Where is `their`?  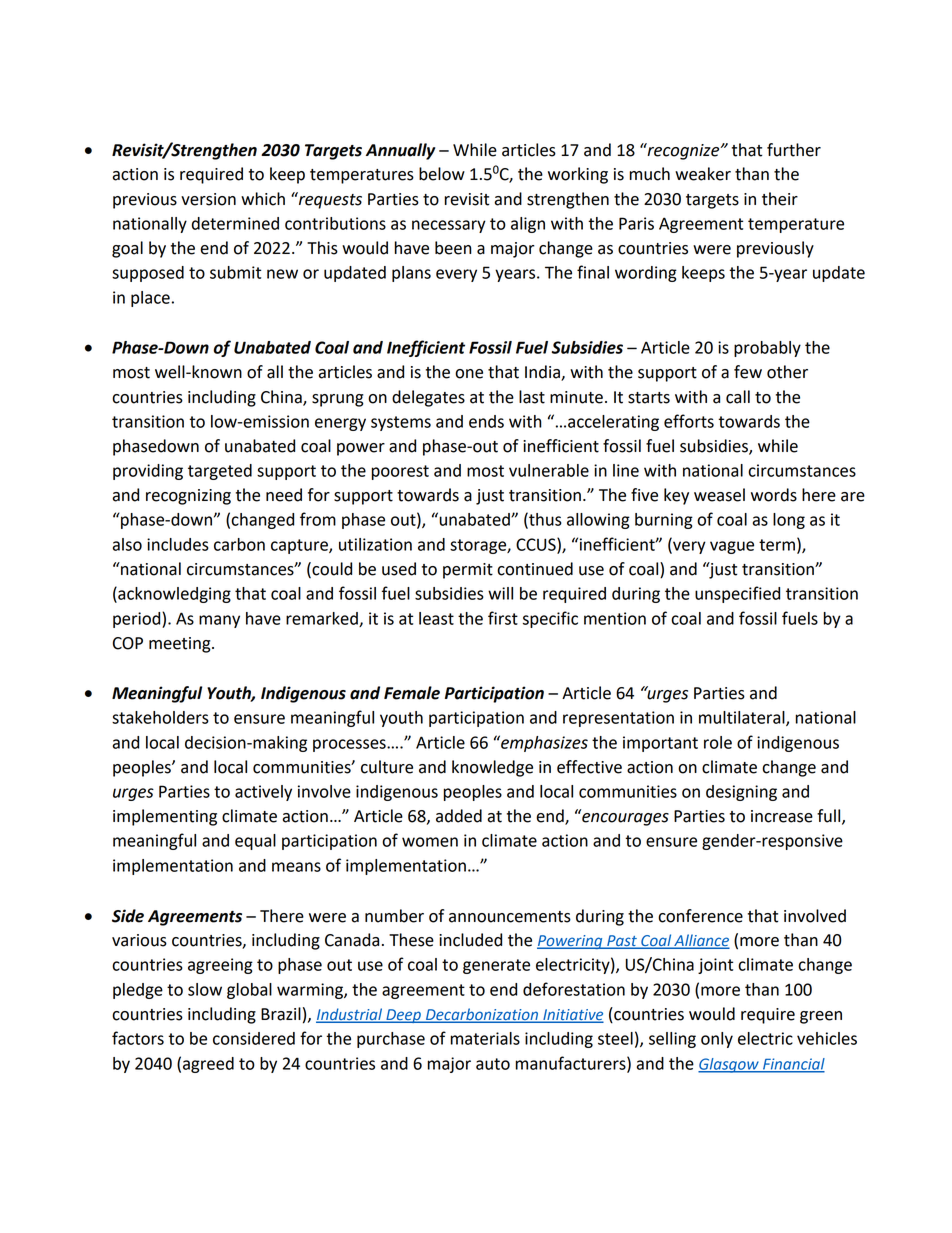 their is located at coordinates (780, 199).
